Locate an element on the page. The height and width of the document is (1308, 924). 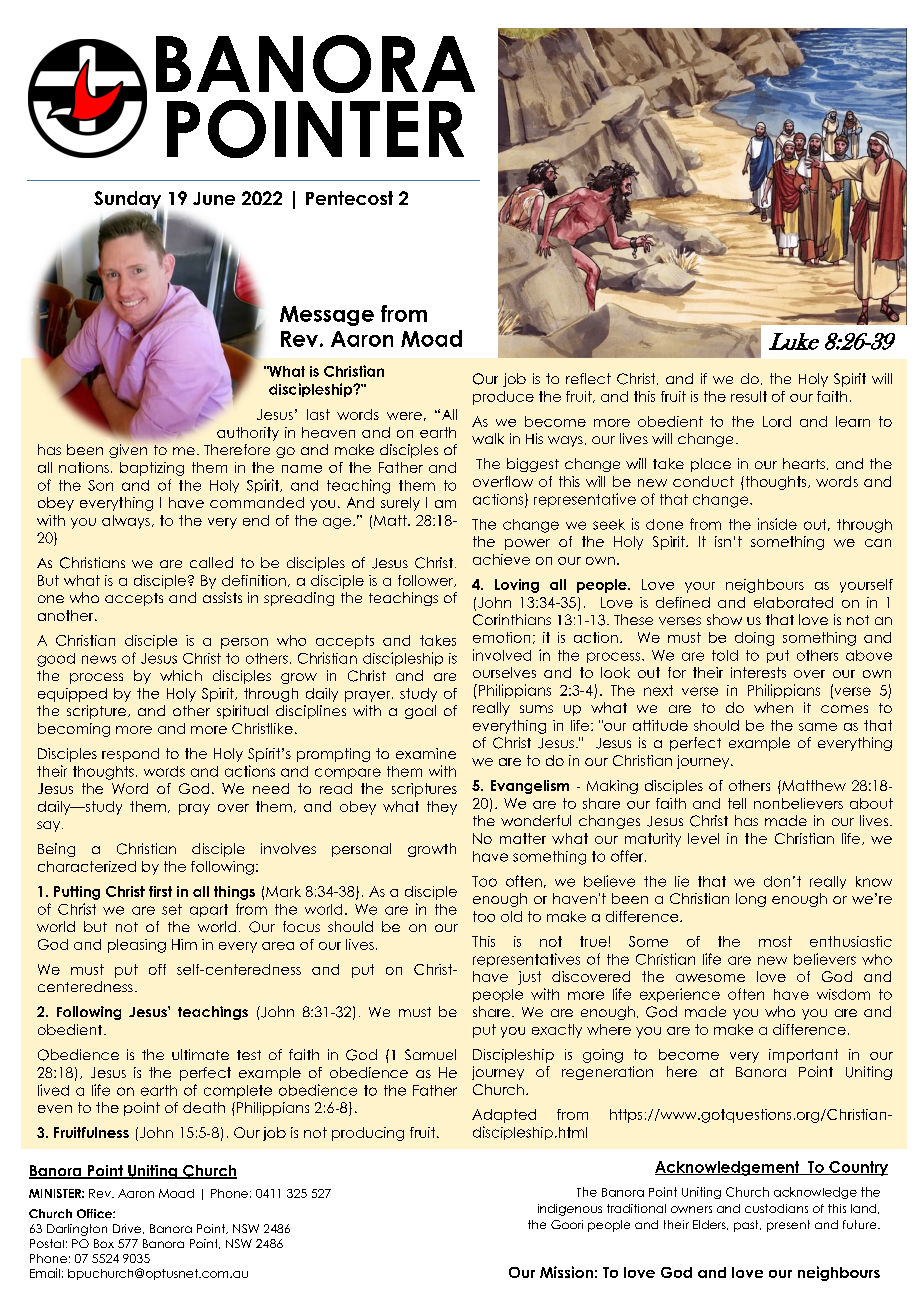
same is located at coordinates (818, 727).
